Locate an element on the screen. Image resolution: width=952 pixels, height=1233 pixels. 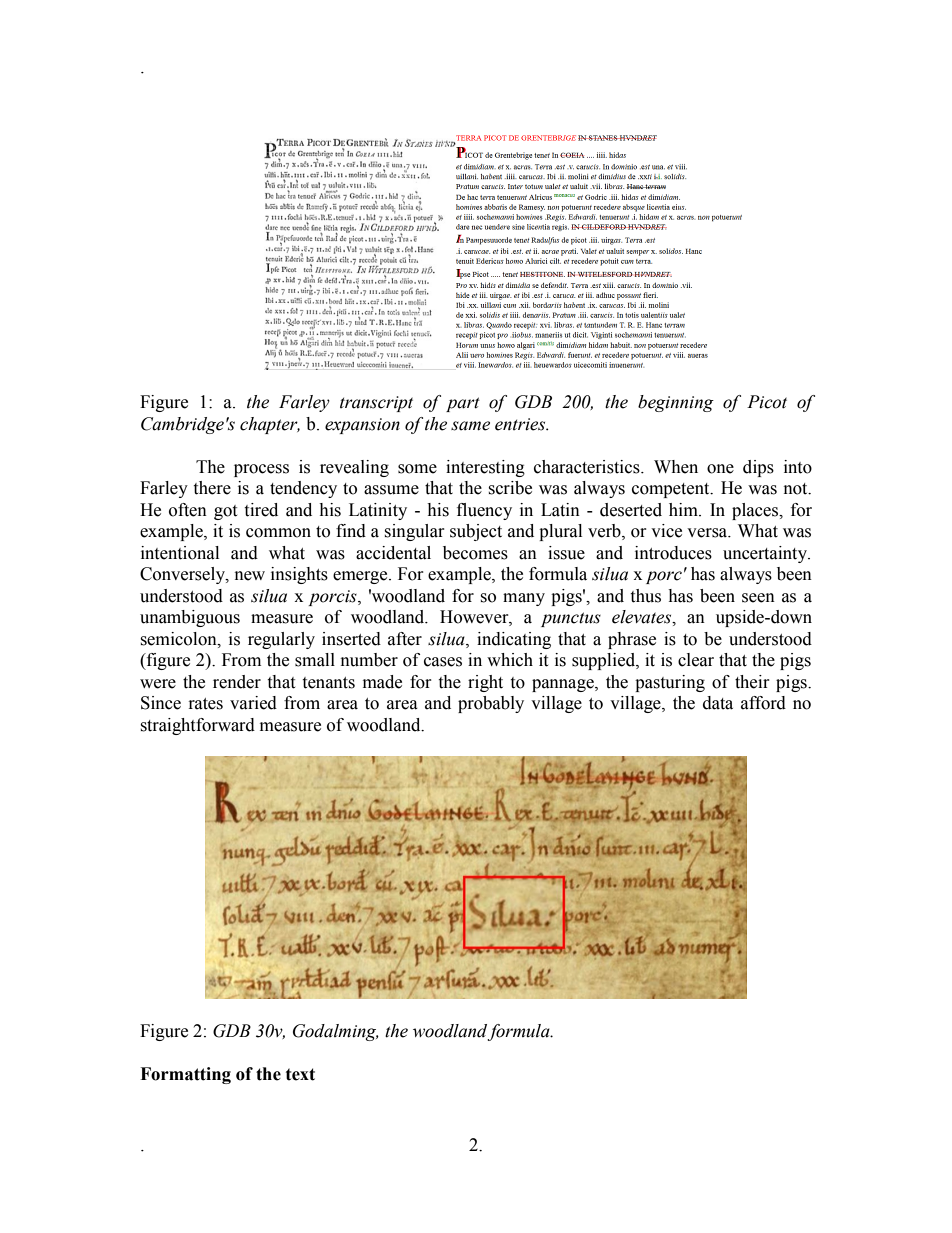
same is located at coordinates (470, 426).
